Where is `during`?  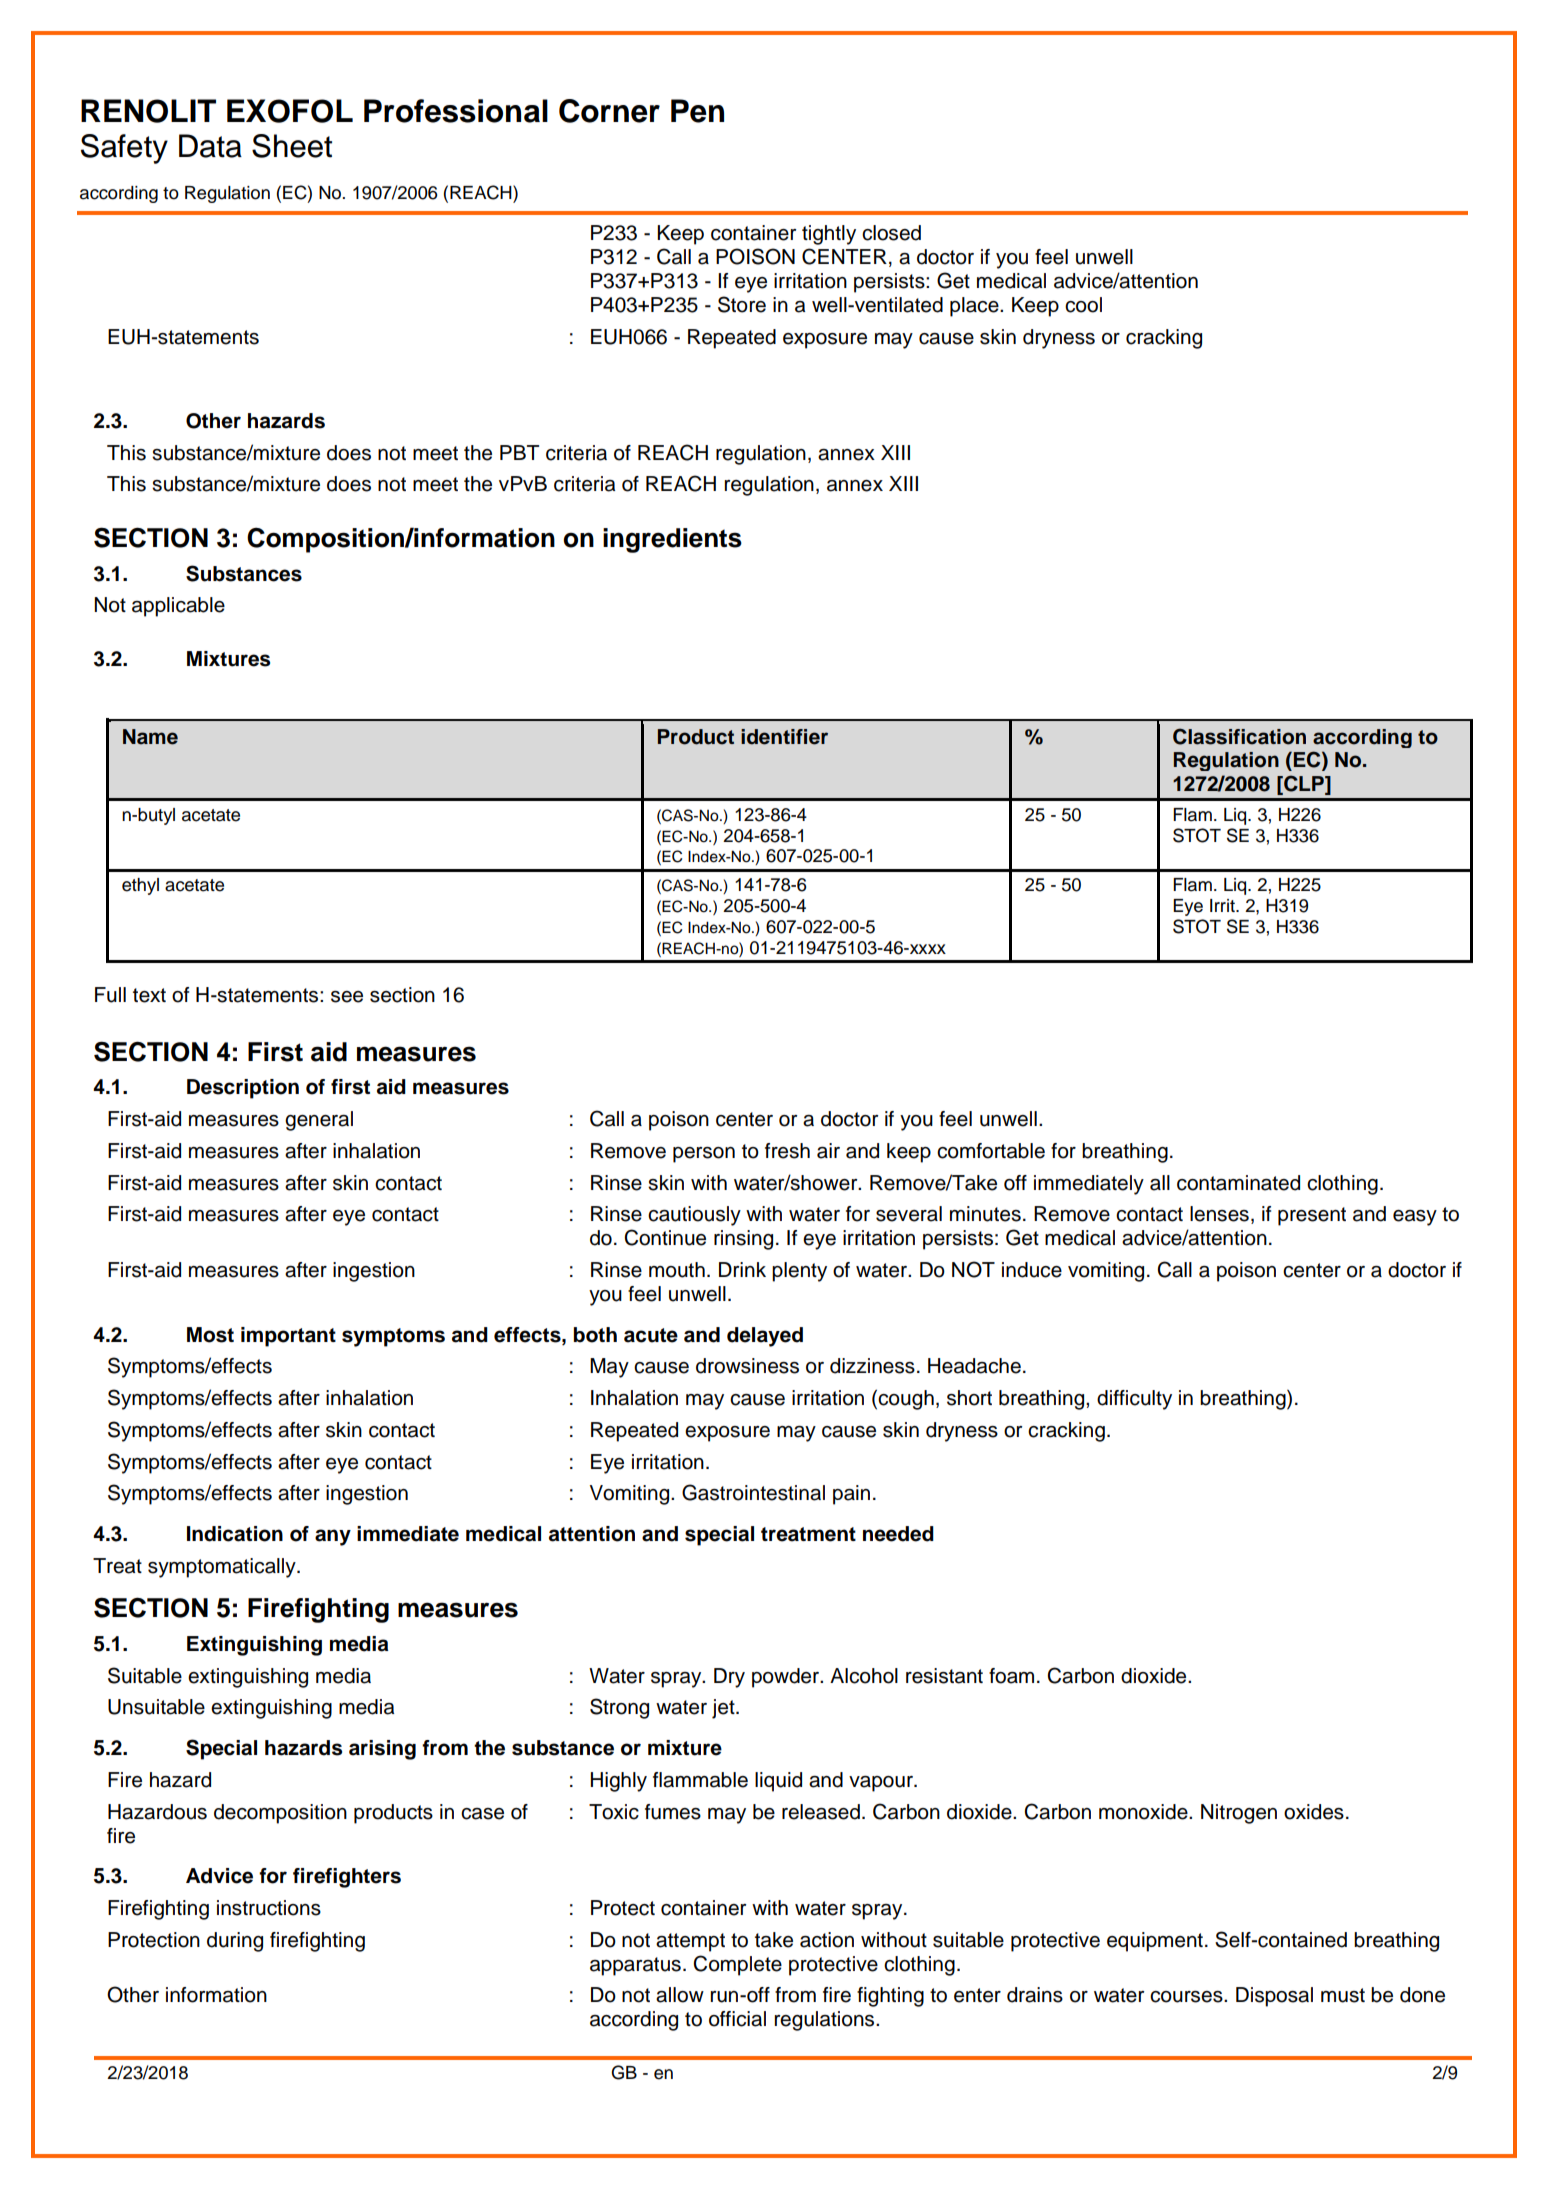 during is located at coordinates (235, 1942).
